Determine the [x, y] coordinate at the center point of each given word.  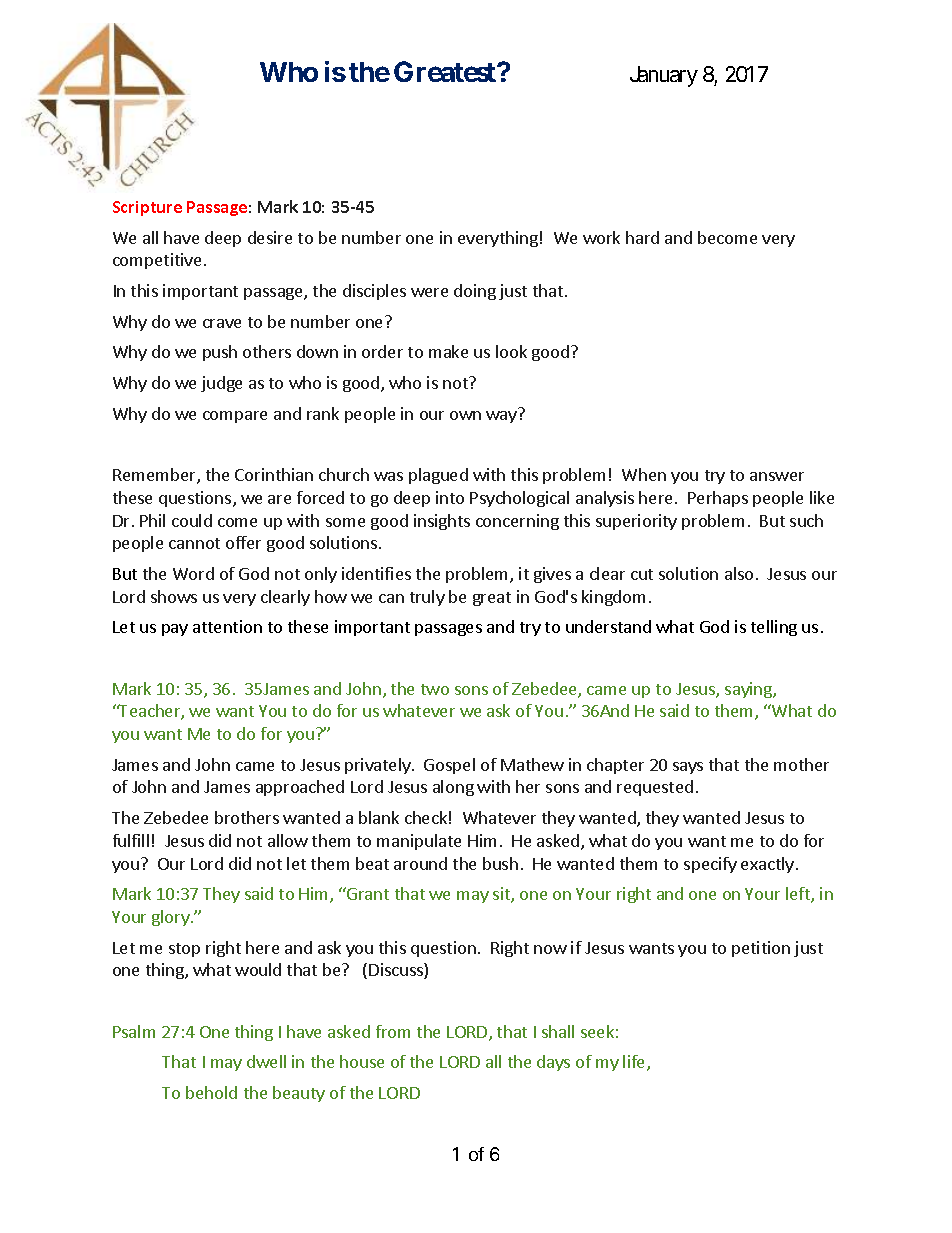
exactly [767, 865]
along [453, 788]
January [664, 76]
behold [211, 1092]
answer [777, 476]
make [448, 351]
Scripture [147, 208]
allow [288, 840]
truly [427, 598]
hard [642, 237]
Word [193, 573]
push [220, 353]
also [739, 573]
